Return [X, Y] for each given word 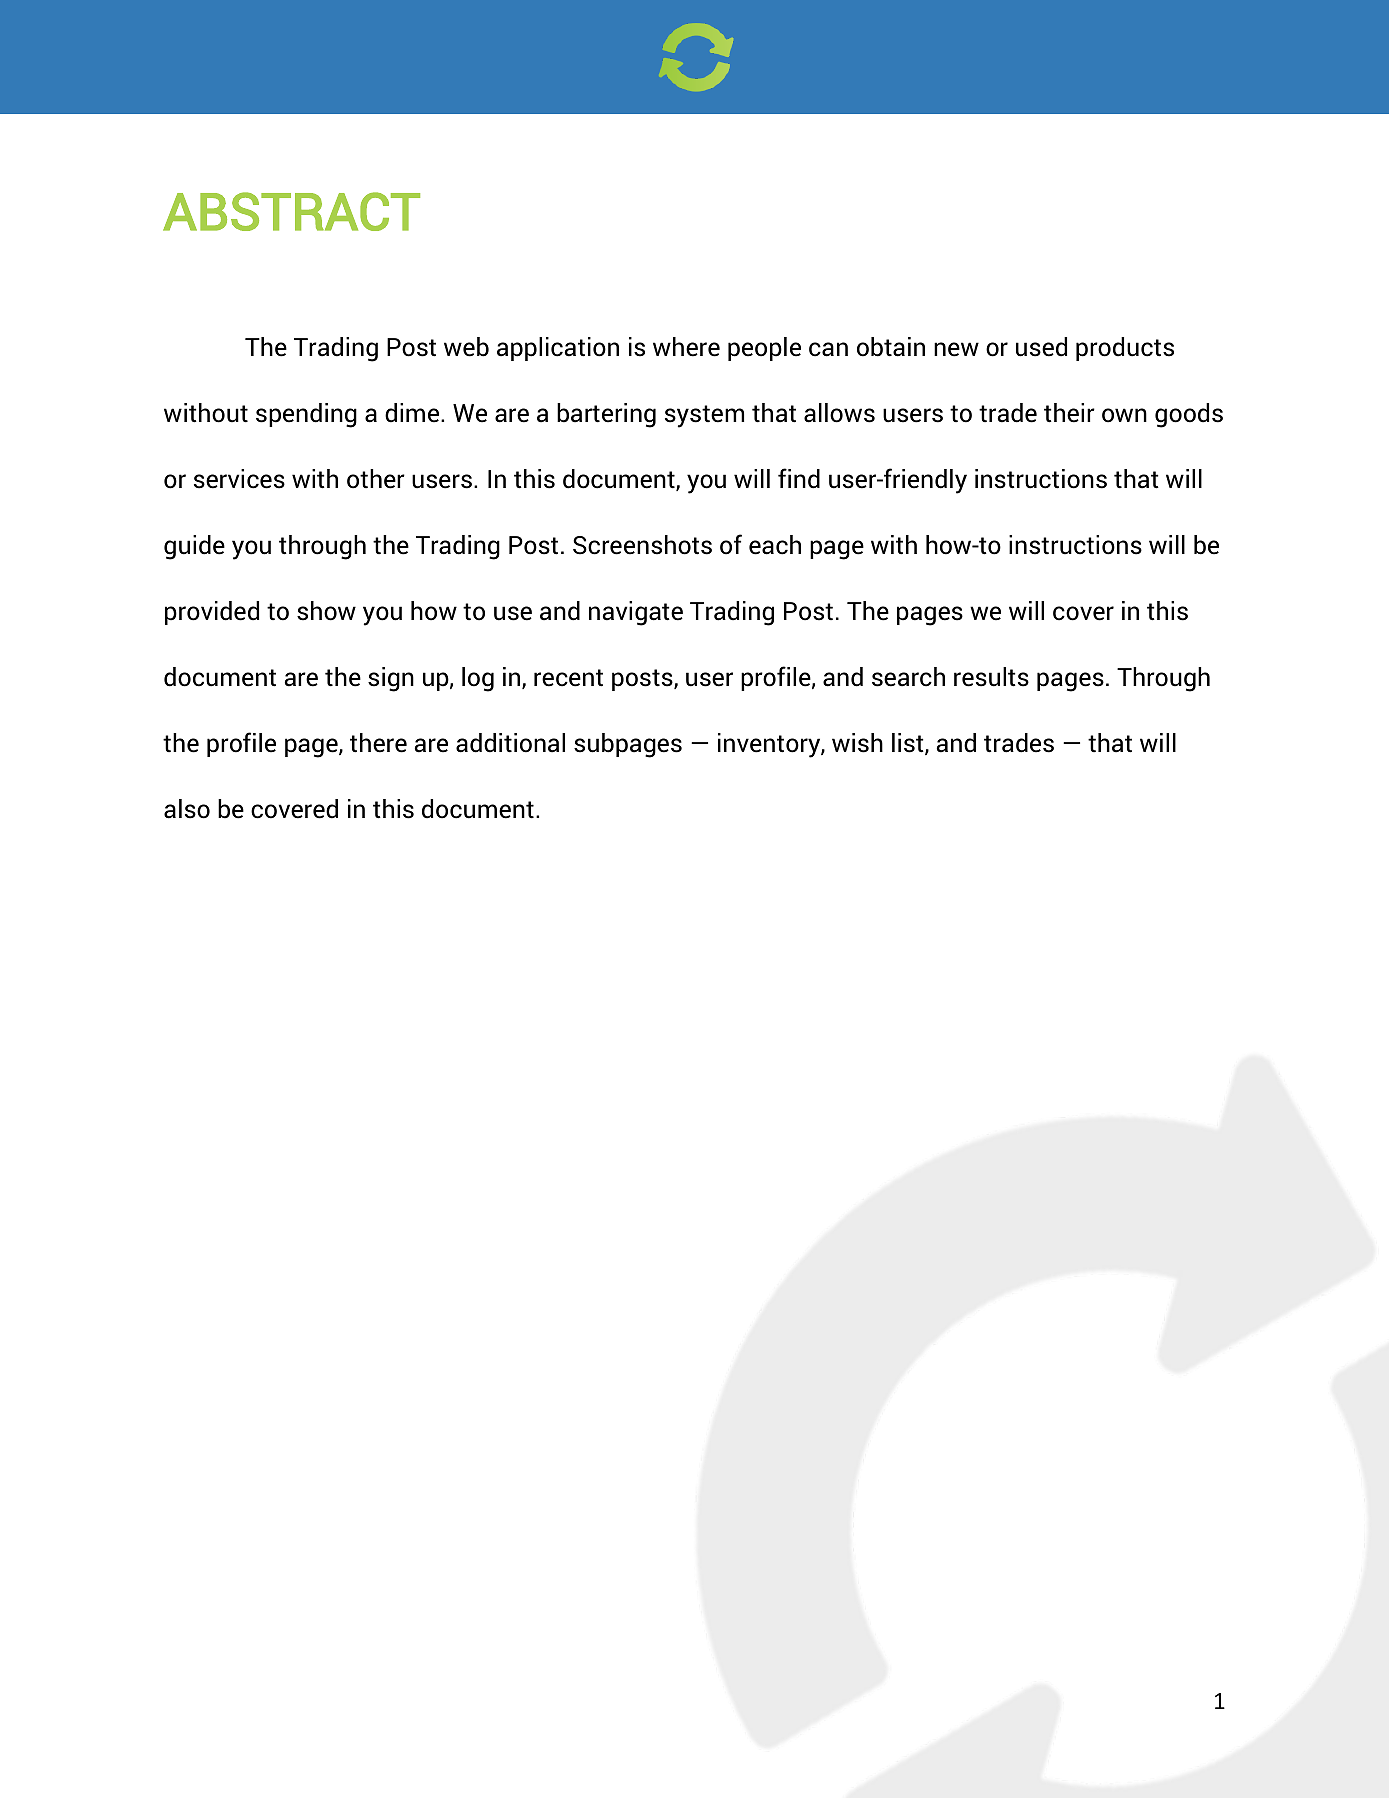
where [686, 347]
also [187, 809]
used [1041, 347]
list [909, 744]
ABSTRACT [291, 211]
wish [857, 743]
